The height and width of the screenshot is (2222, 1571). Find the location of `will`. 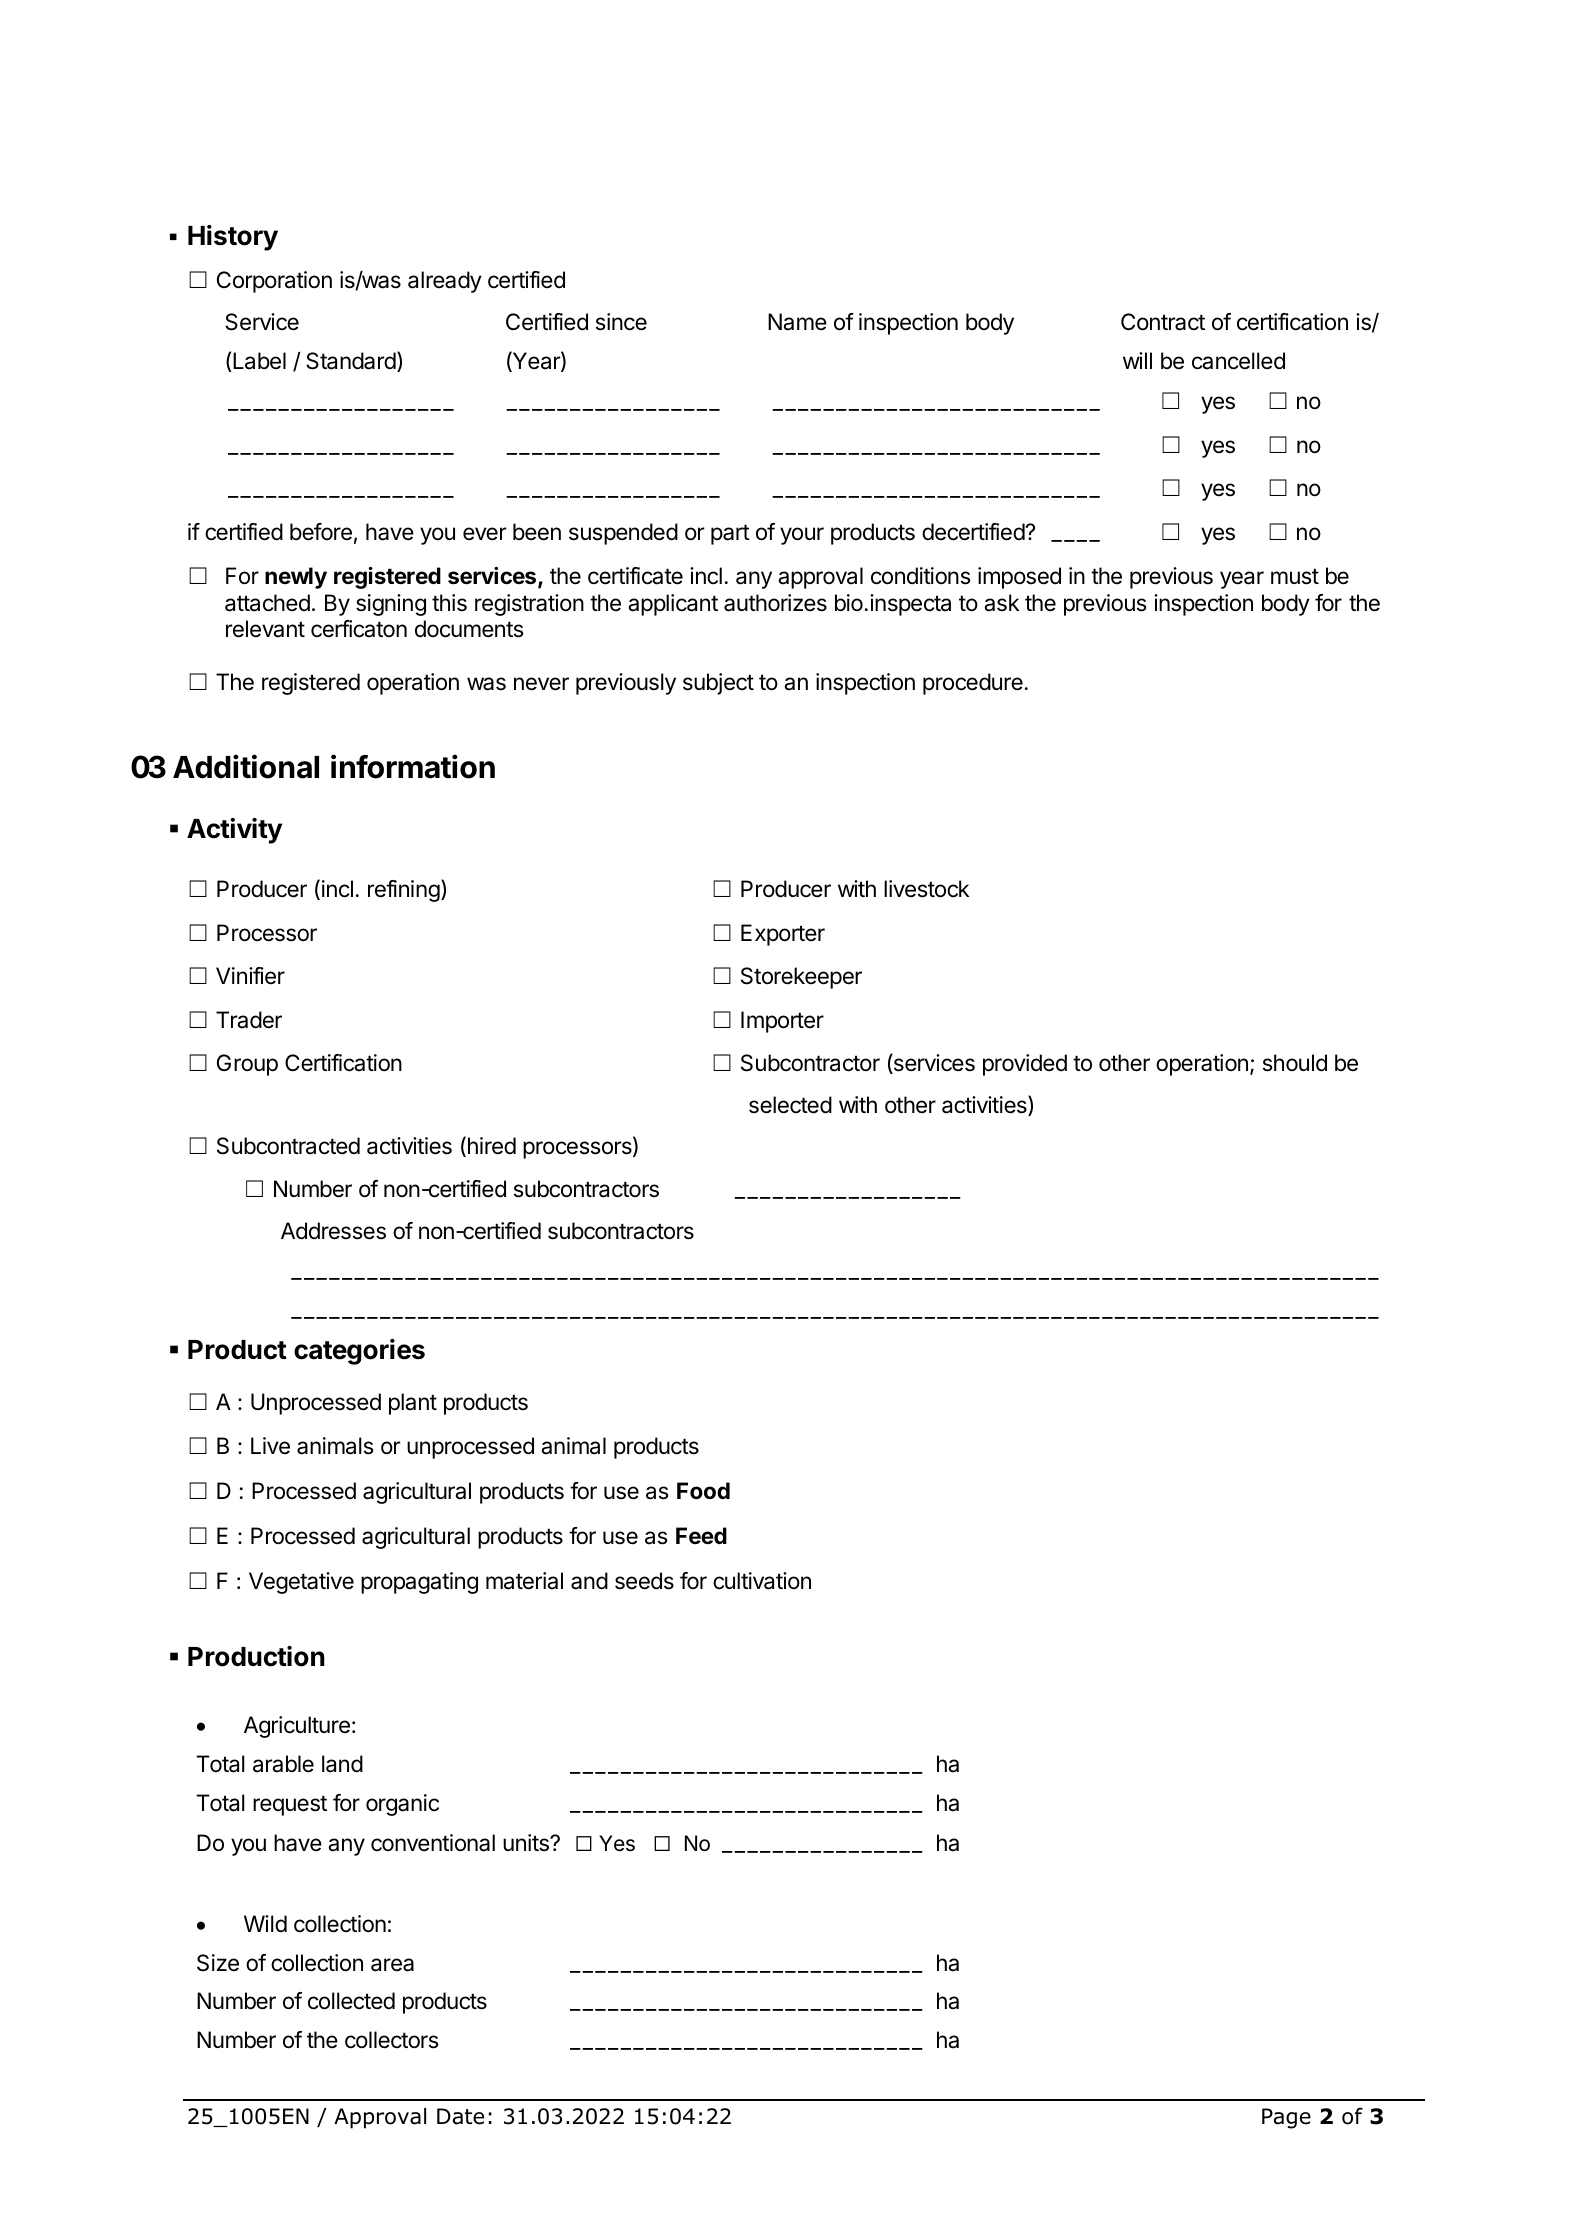

will is located at coordinates (1137, 360).
